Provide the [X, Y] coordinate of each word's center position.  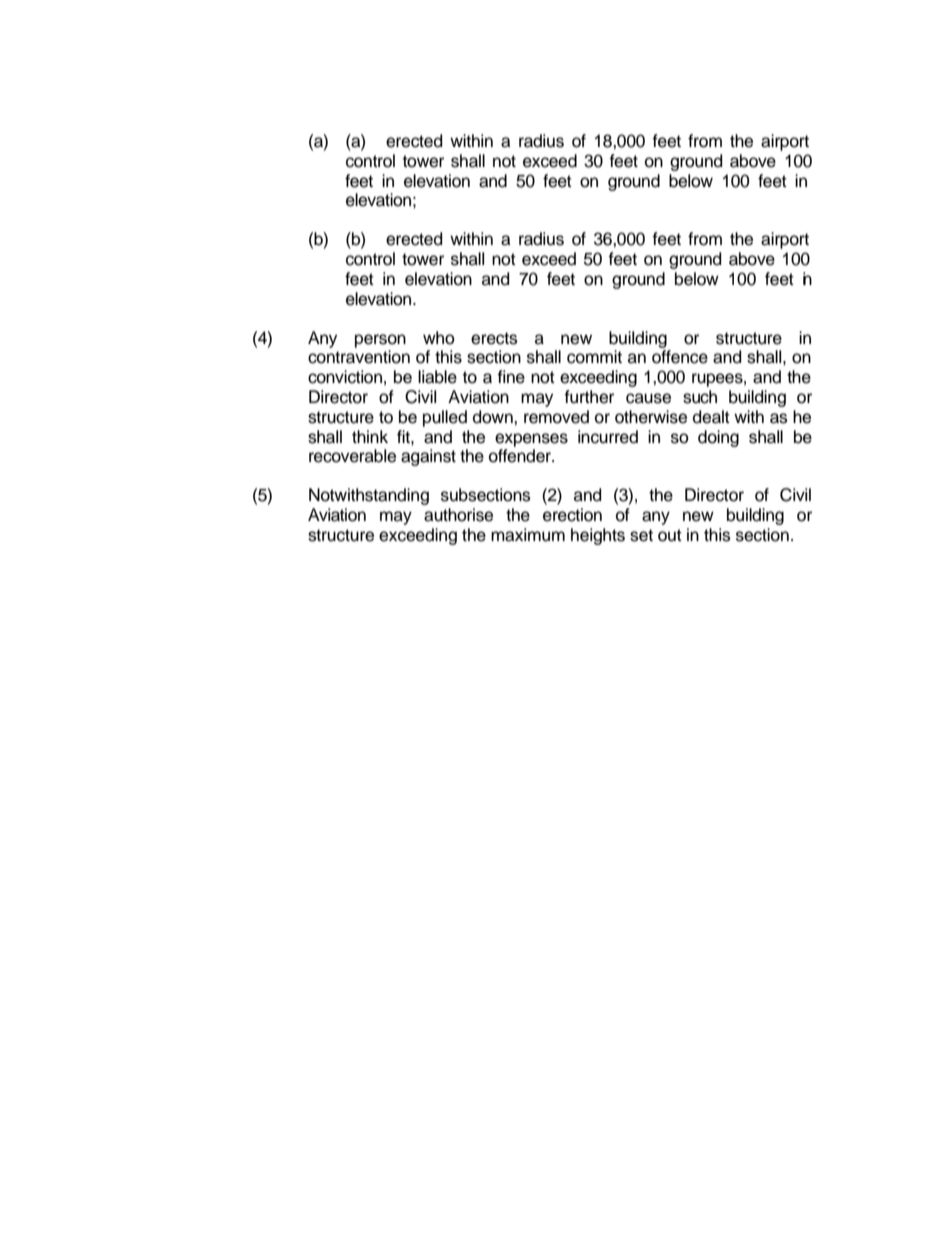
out [670, 535]
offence [680, 357]
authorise [458, 515]
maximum [528, 535]
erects [494, 338]
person [380, 342]
